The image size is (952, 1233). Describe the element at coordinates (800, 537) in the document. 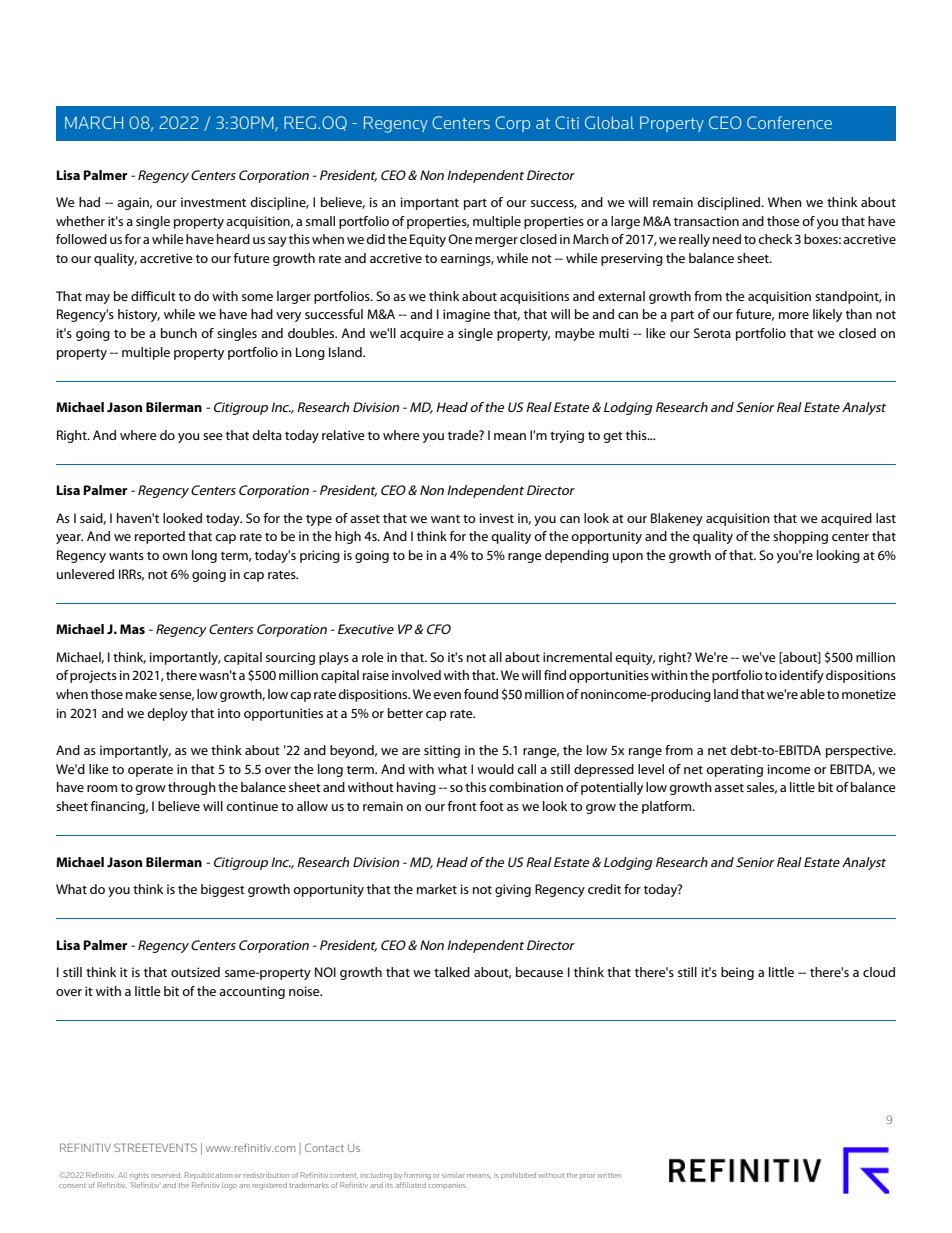

I see `shopping` at that location.
